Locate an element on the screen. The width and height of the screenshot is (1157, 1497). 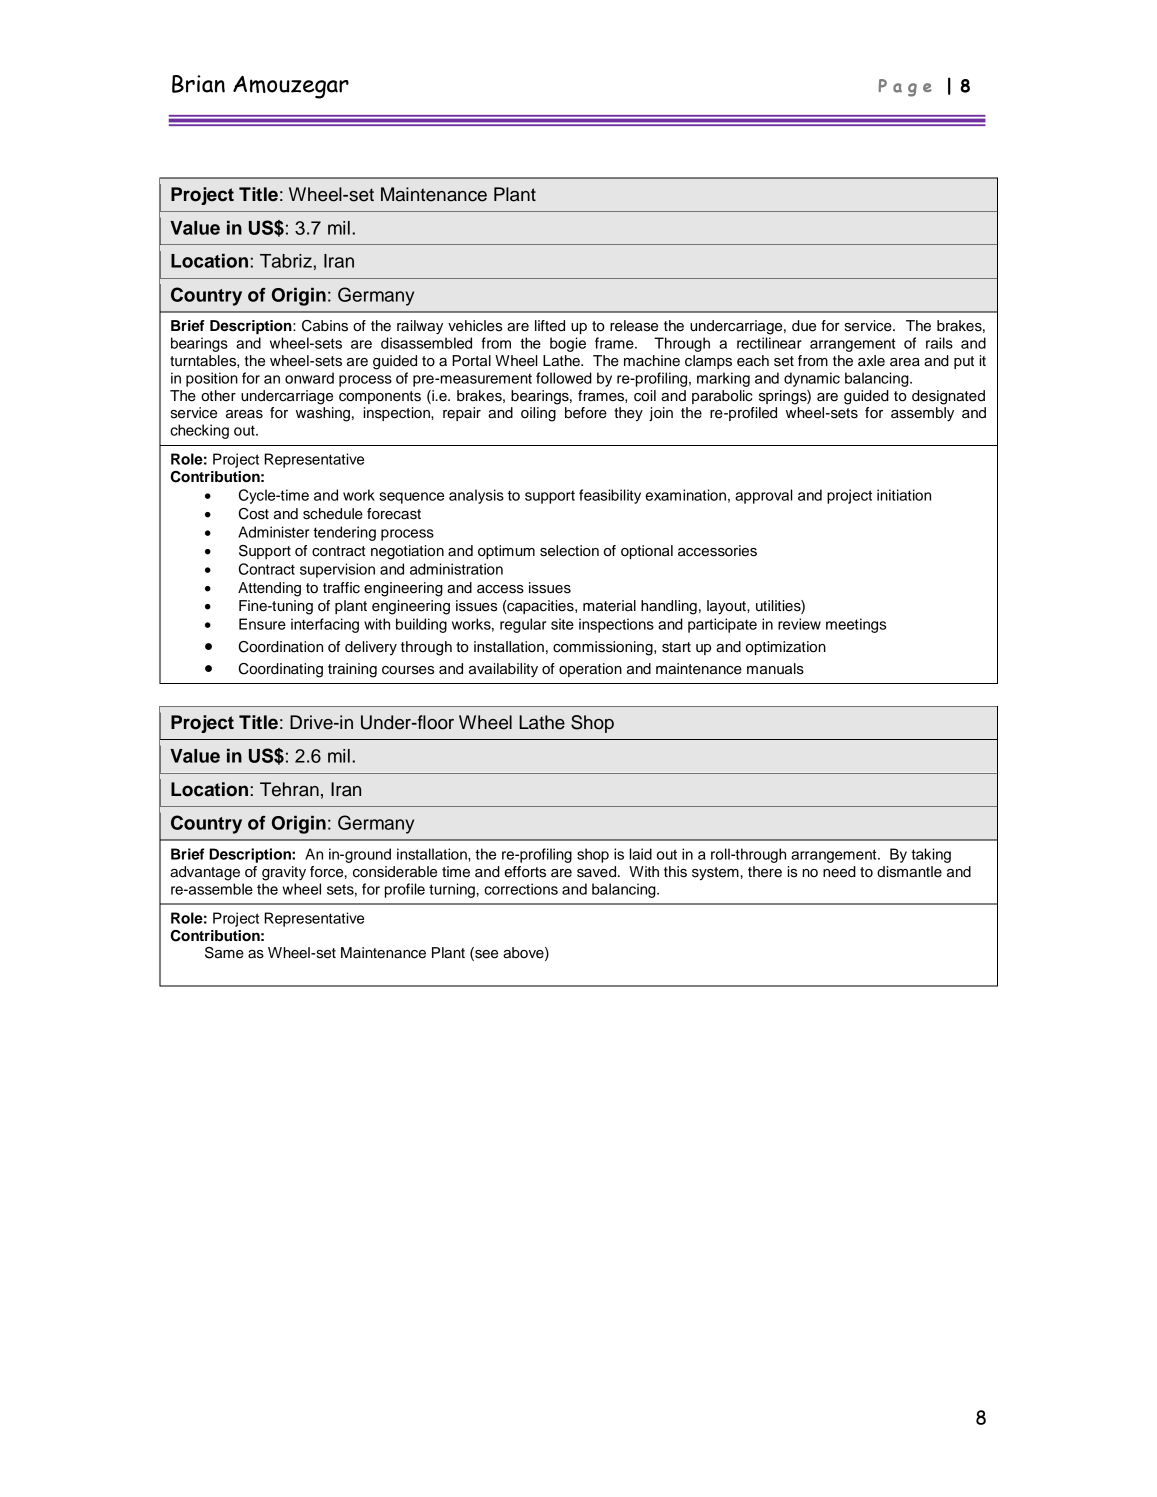
manuals is located at coordinates (775, 669).
